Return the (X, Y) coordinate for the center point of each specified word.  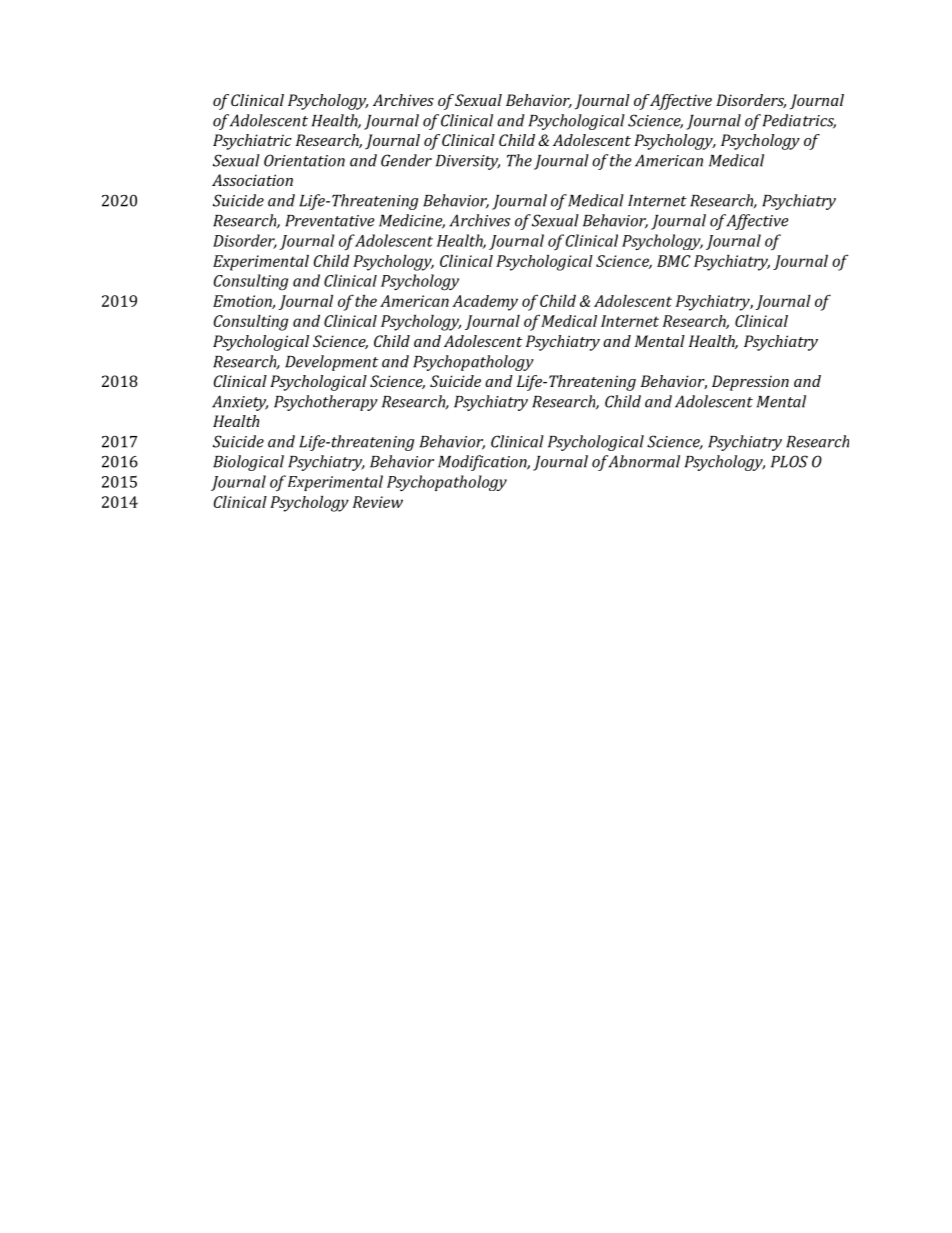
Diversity (468, 162)
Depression (750, 383)
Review (378, 502)
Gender (406, 160)
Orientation (304, 160)
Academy (485, 303)
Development (331, 363)
